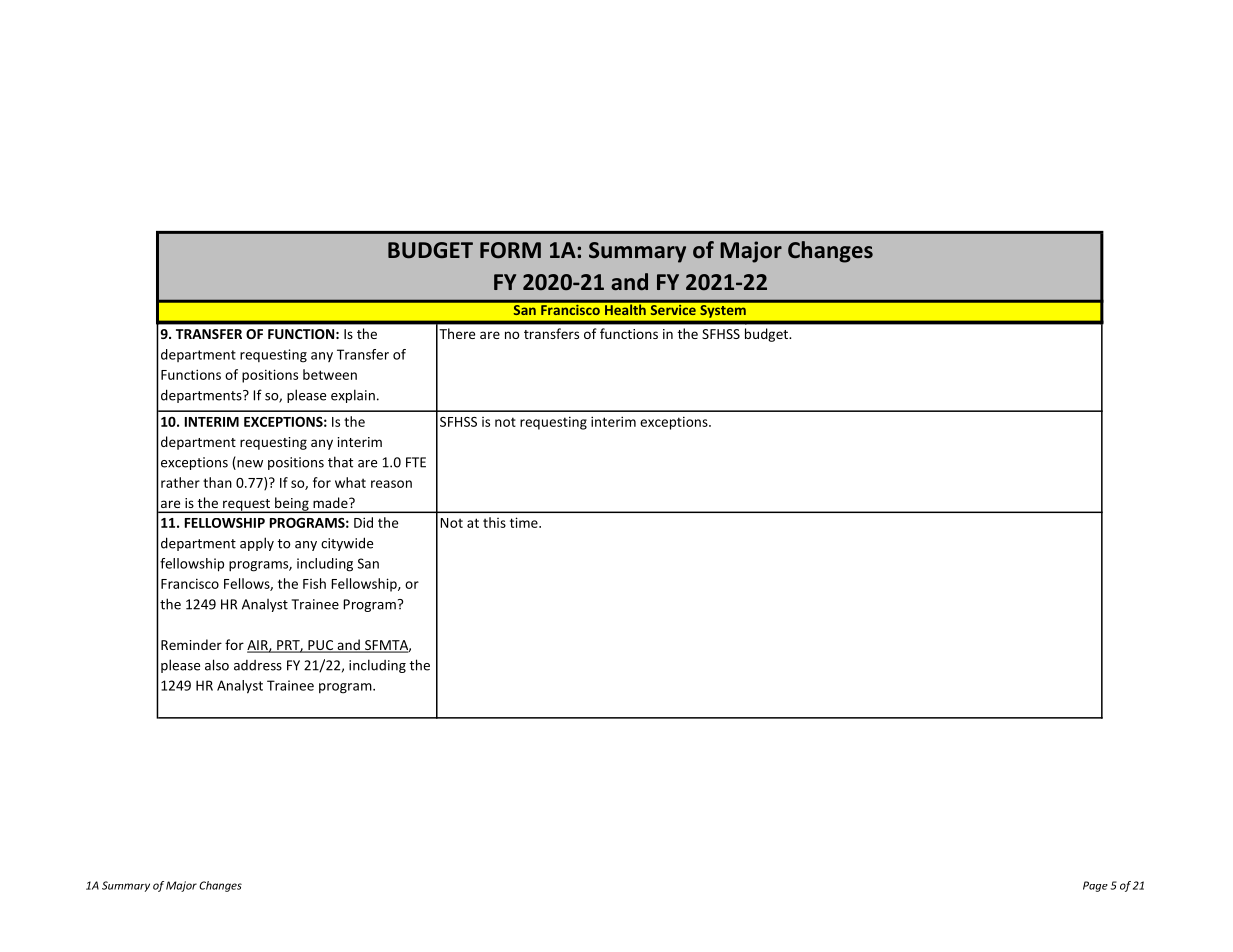  I want to click on Fish, so click(314, 583).
